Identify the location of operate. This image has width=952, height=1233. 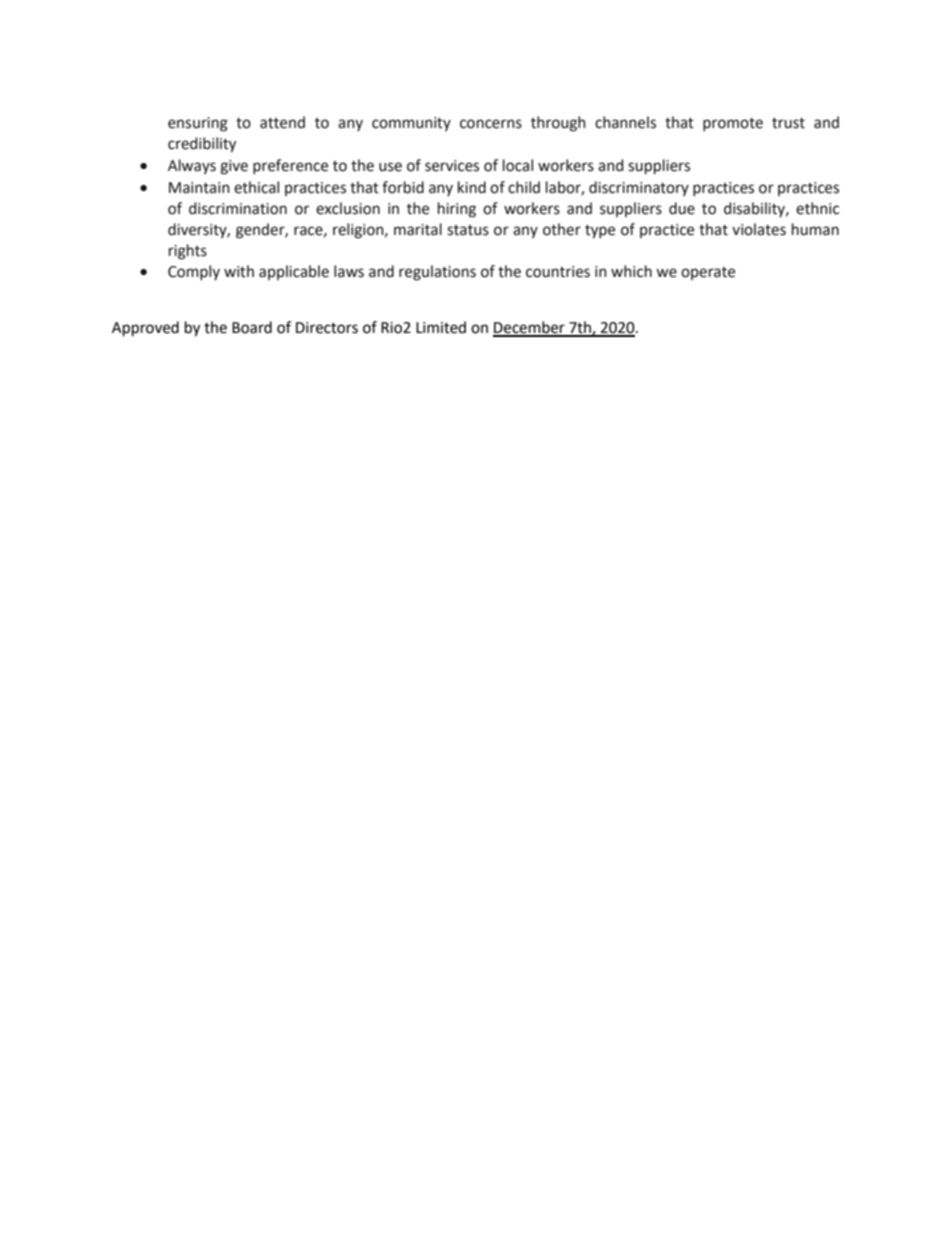
(708, 273).
